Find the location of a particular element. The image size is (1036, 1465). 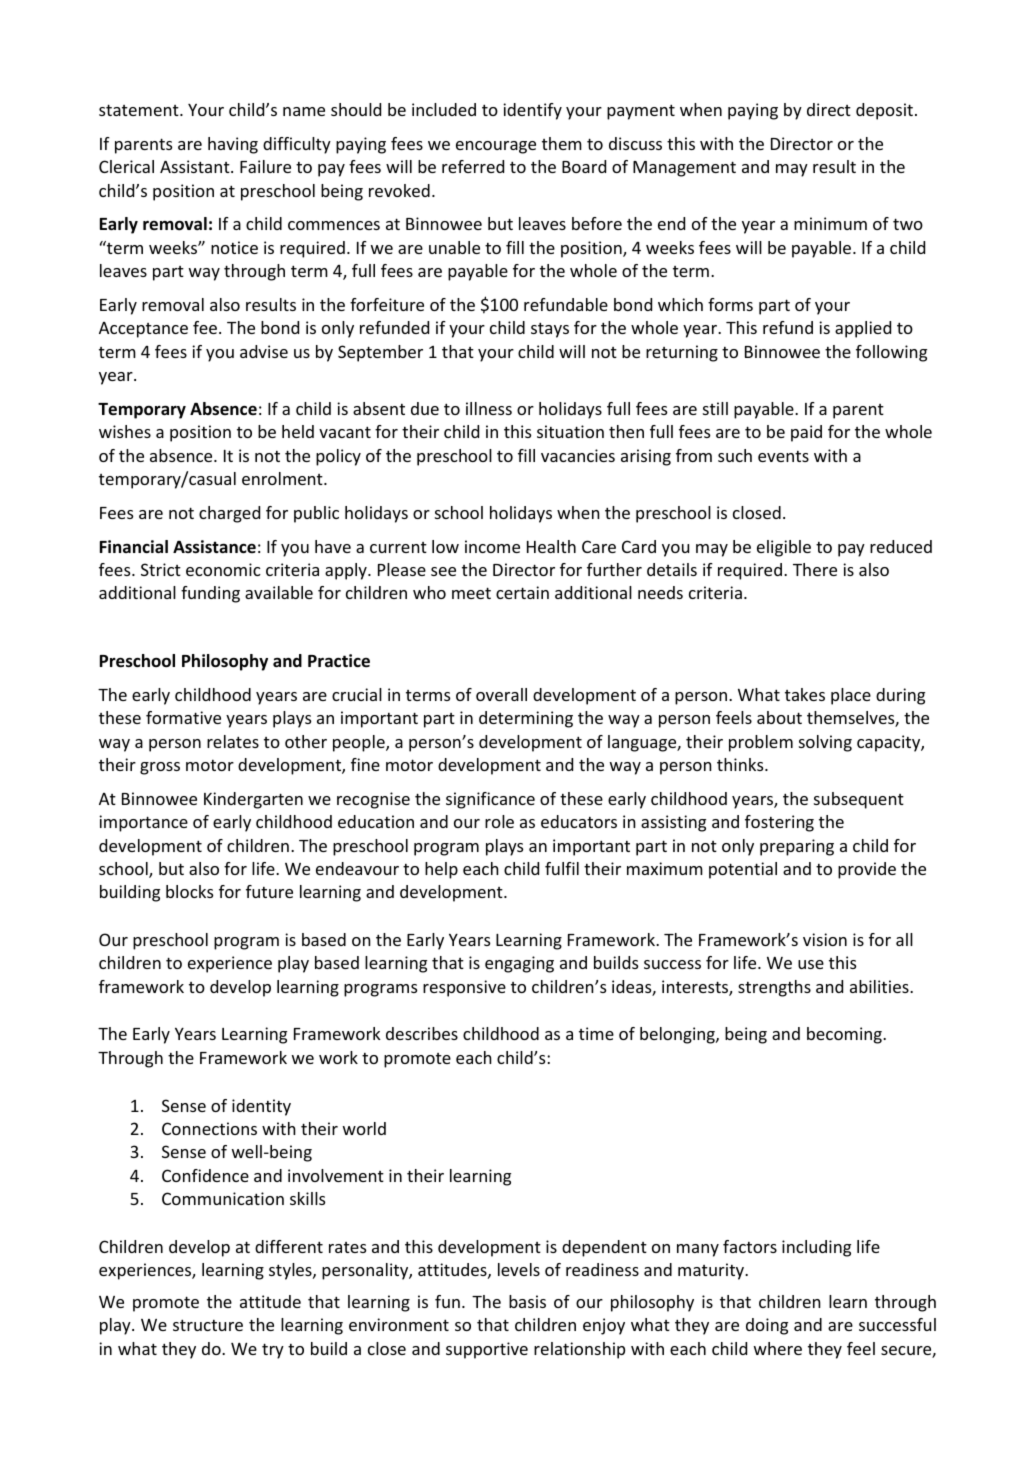

deposit is located at coordinates (884, 111).
